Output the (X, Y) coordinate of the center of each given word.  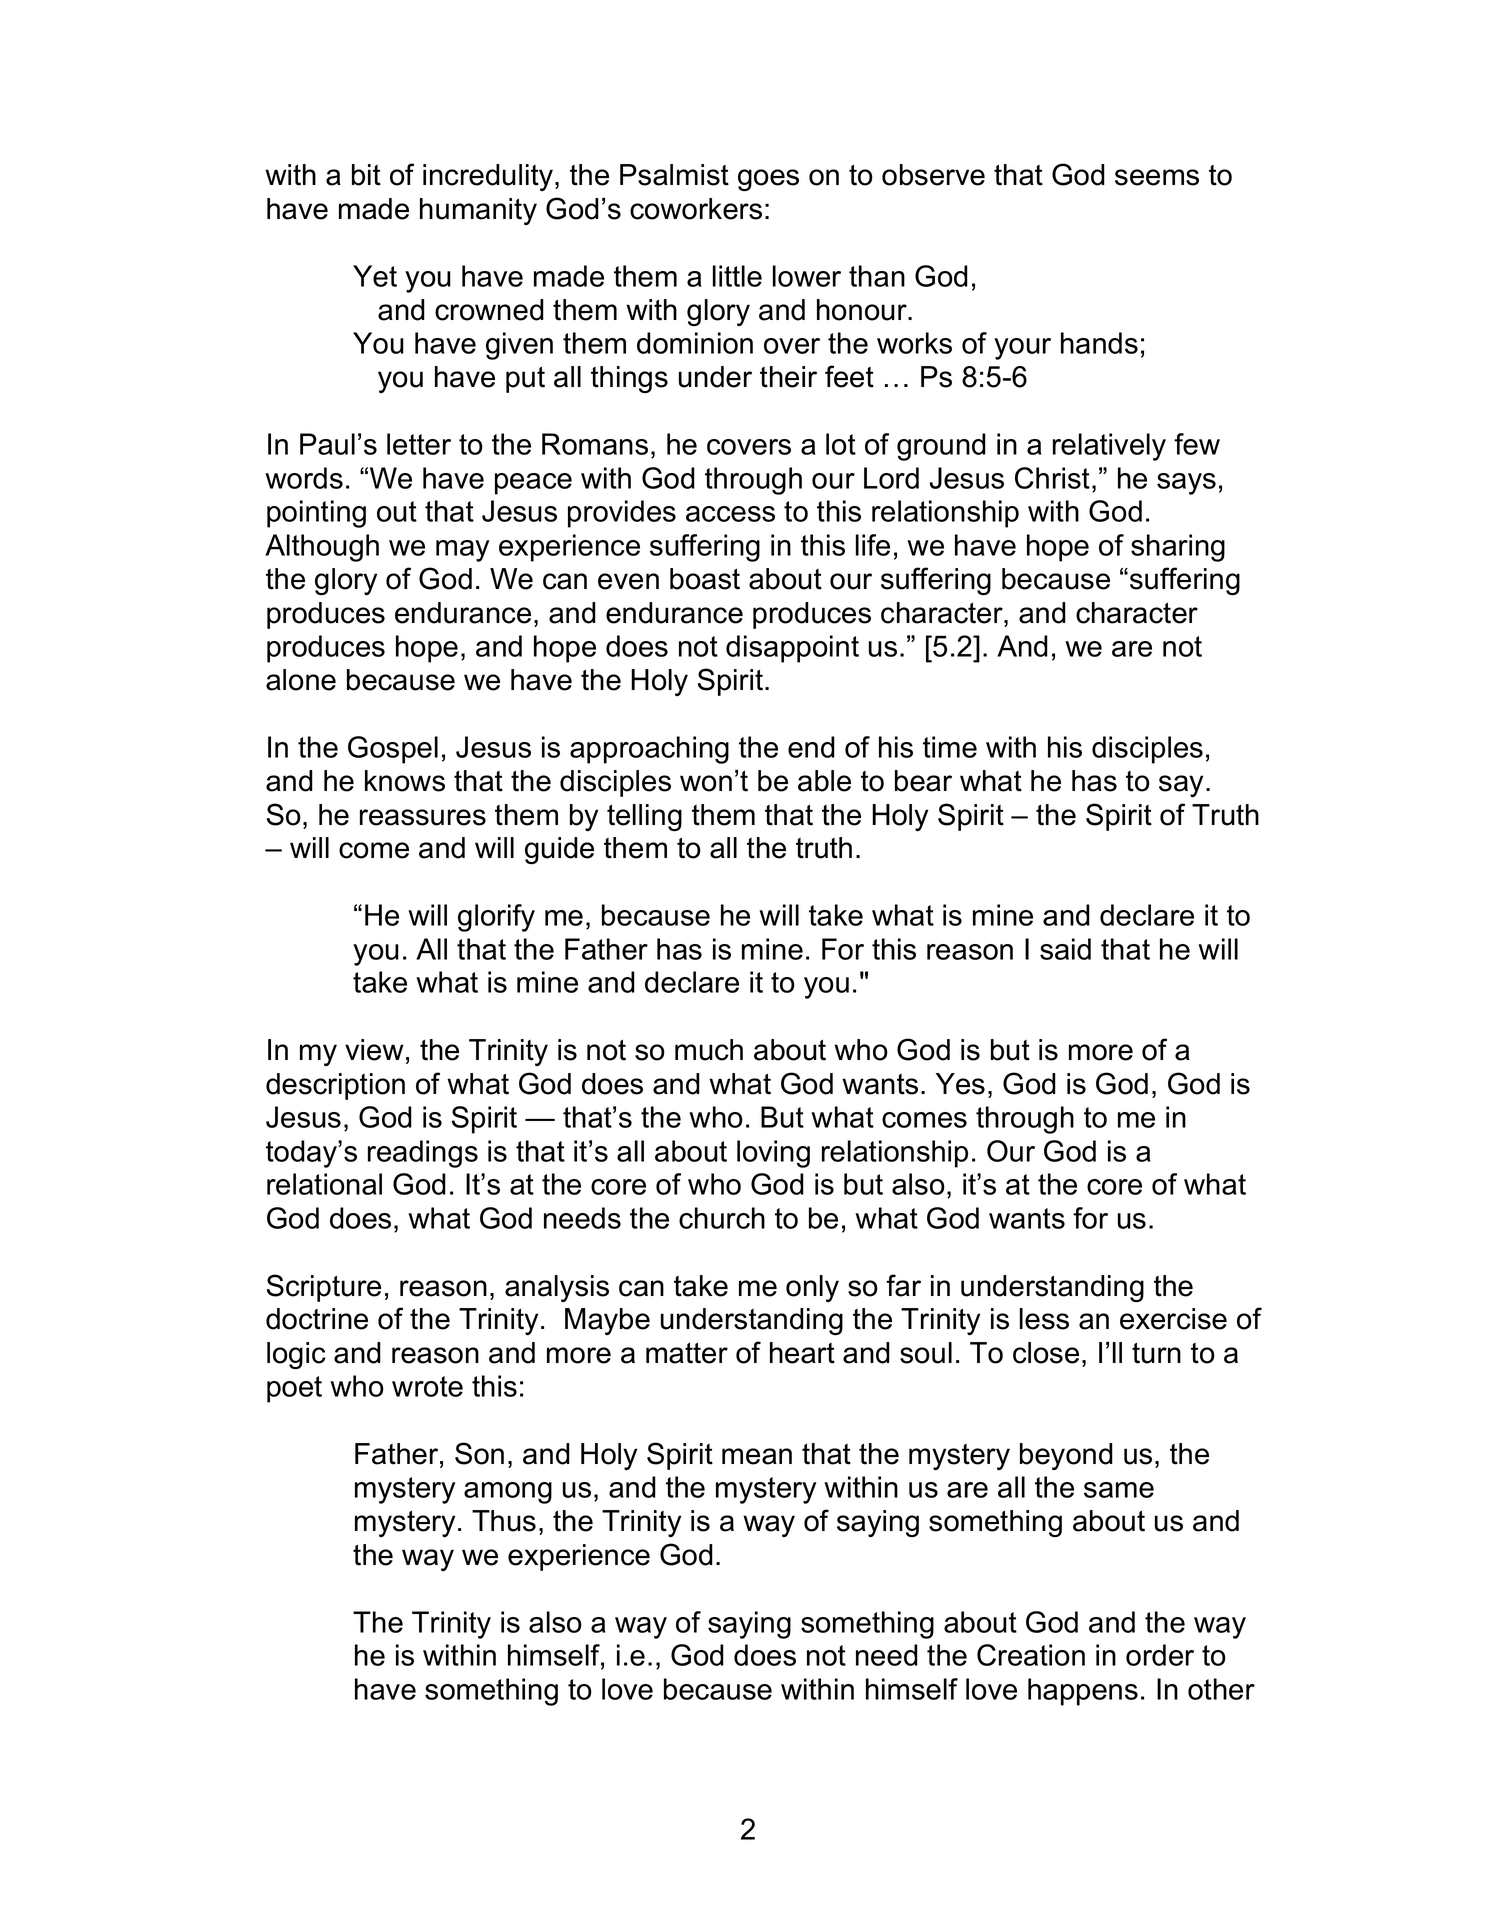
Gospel (393, 750)
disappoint (792, 649)
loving (773, 1154)
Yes (960, 1084)
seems (1157, 177)
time (950, 747)
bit (366, 175)
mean (757, 1456)
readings (423, 1154)
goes (768, 180)
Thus (504, 1521)
